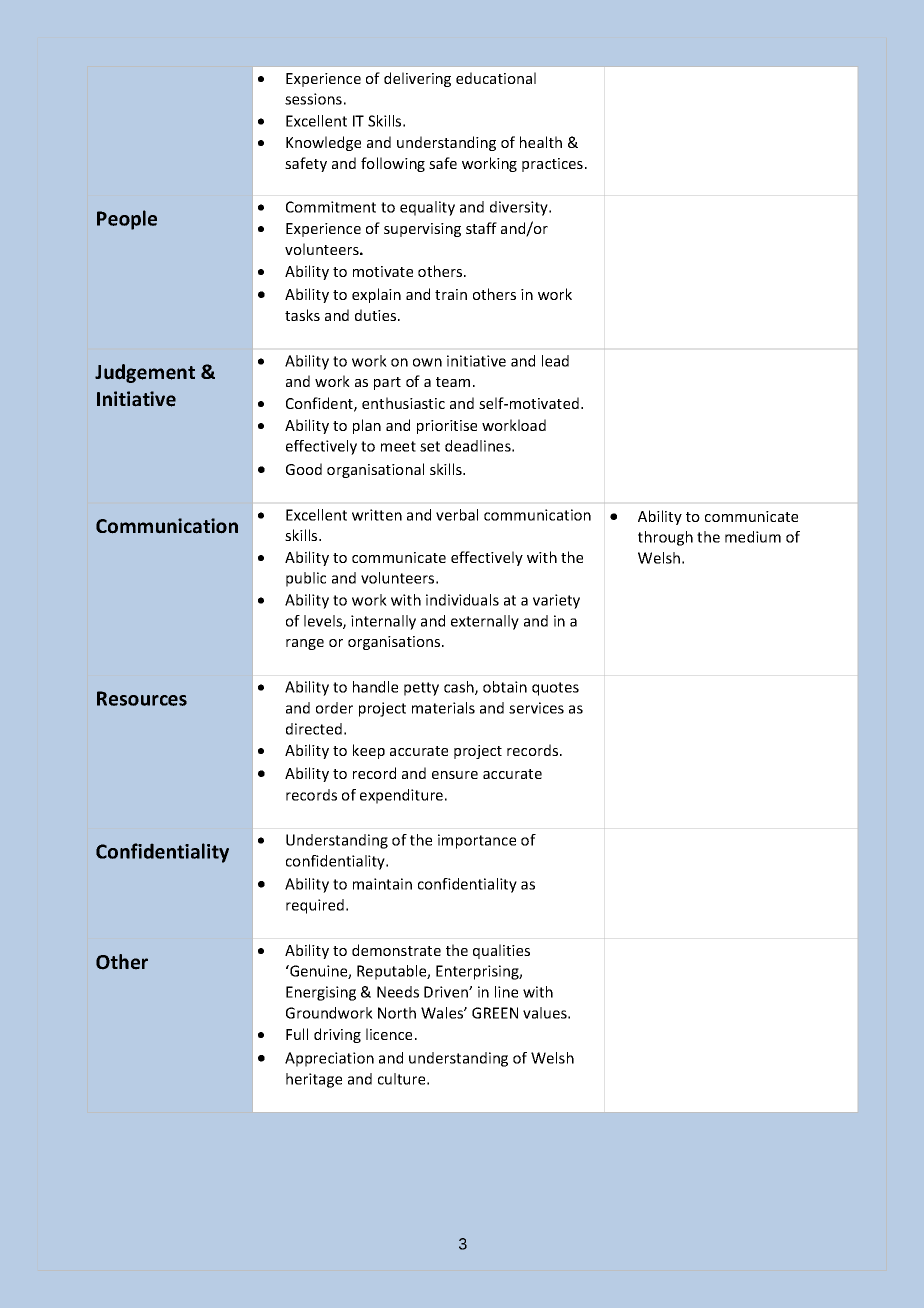  Describe the element at coordinates (541, 142) in the document. I see `health` at that location.
